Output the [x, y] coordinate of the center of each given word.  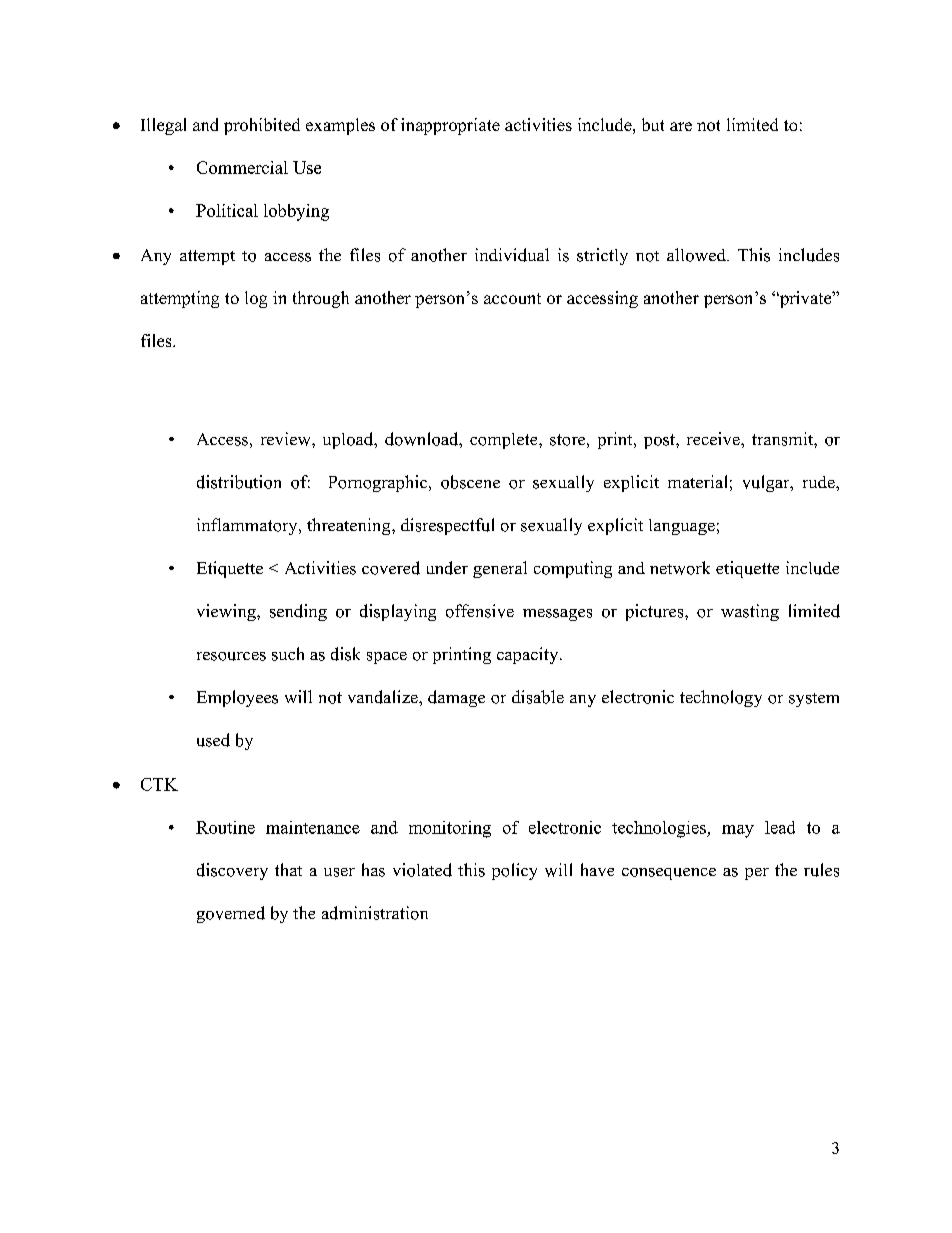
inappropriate [450, 126]
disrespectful [447, 526]
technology [721, 698]
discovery [232, 871]
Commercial [242, 167]
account [512, 298]
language [682, 527]
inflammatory [248, 526]
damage [456, 698]
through [321, 299]
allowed [697, 255]
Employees [237, 698]
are [681, 126]
